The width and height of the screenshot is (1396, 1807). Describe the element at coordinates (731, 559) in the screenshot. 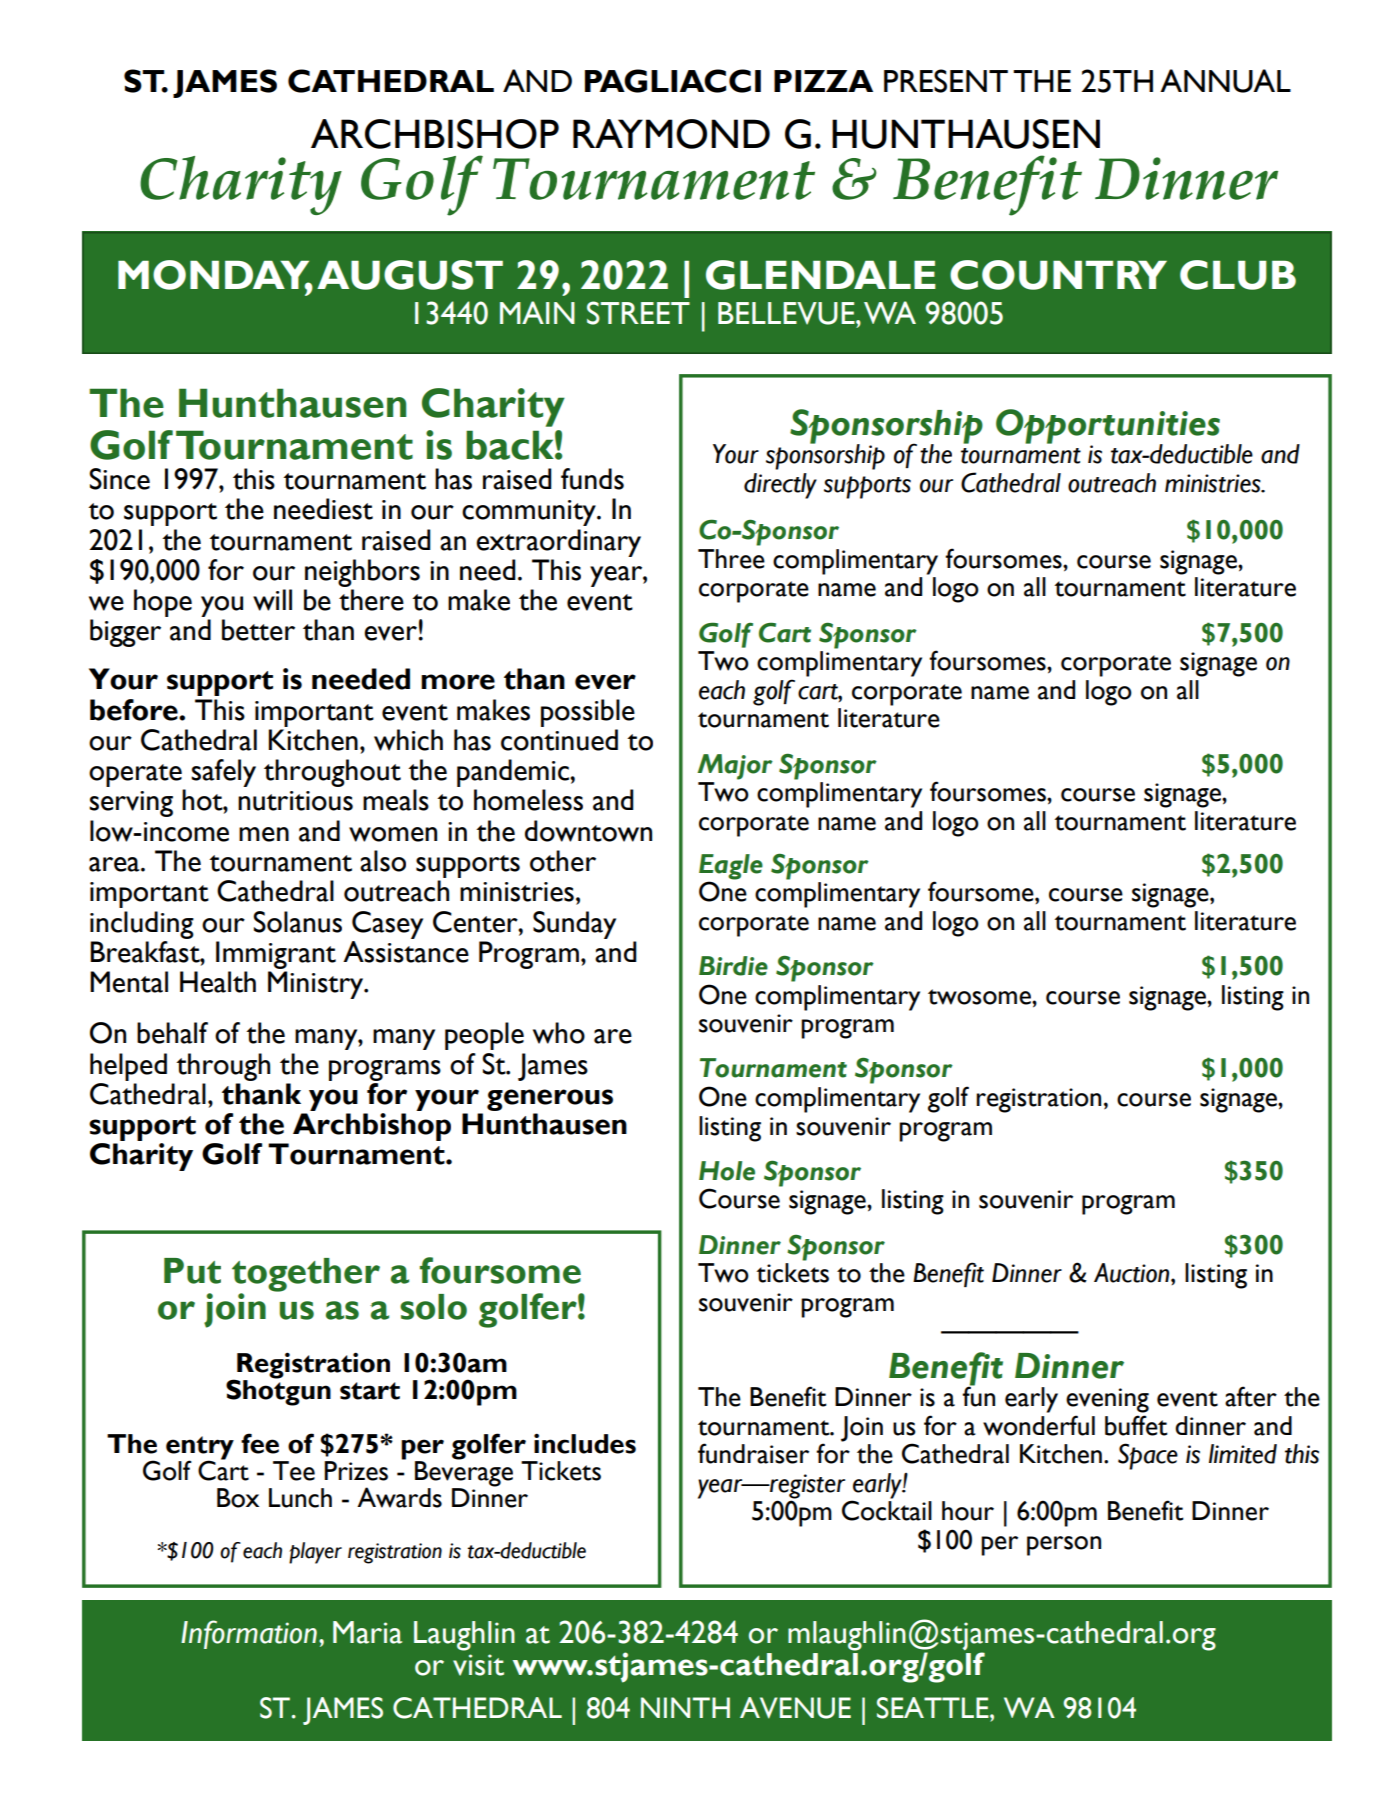

I see `Three` at that location.
